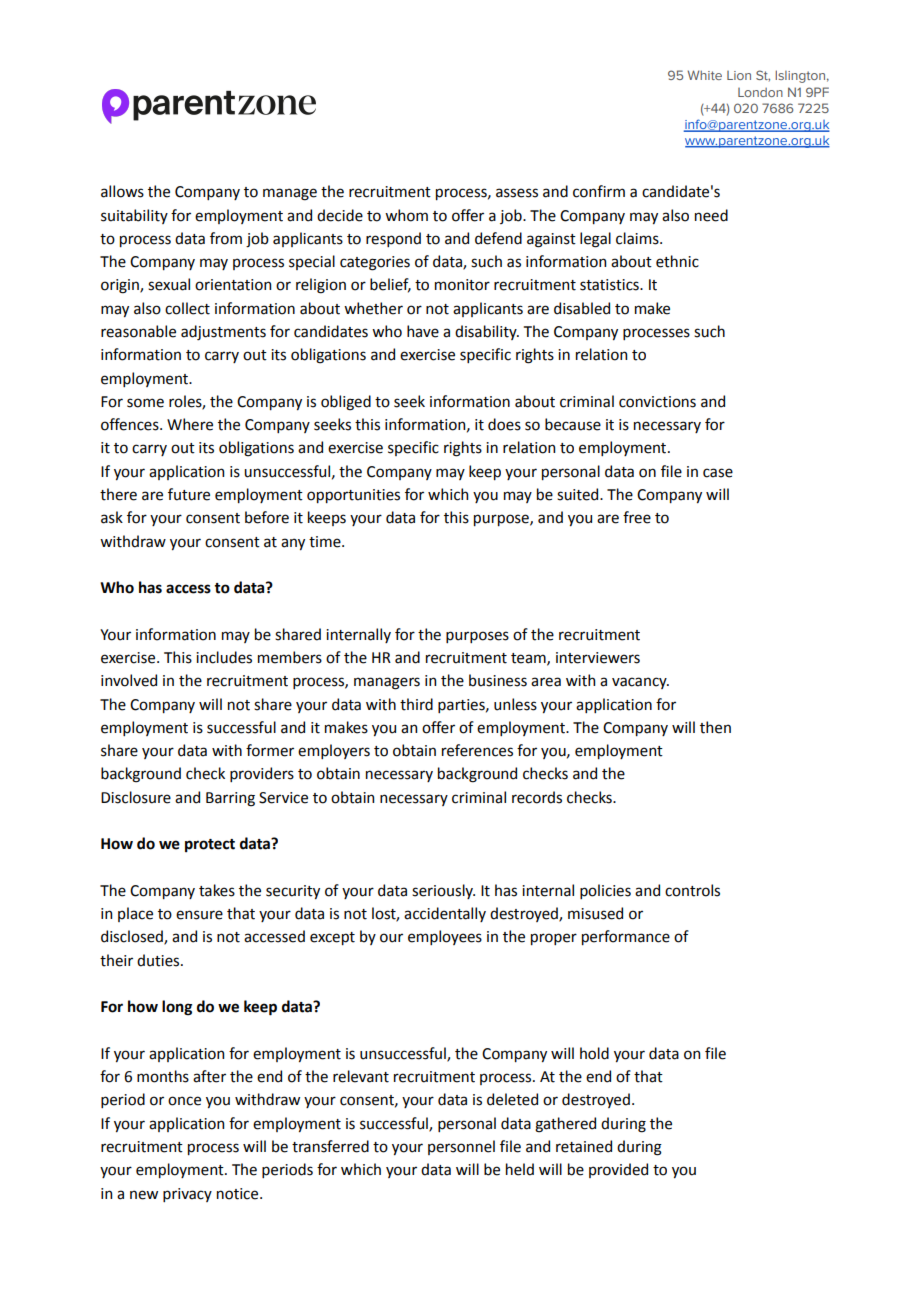 The width and height of the document is (924, 1307). I want to click on Barring, so click(230, 799).
